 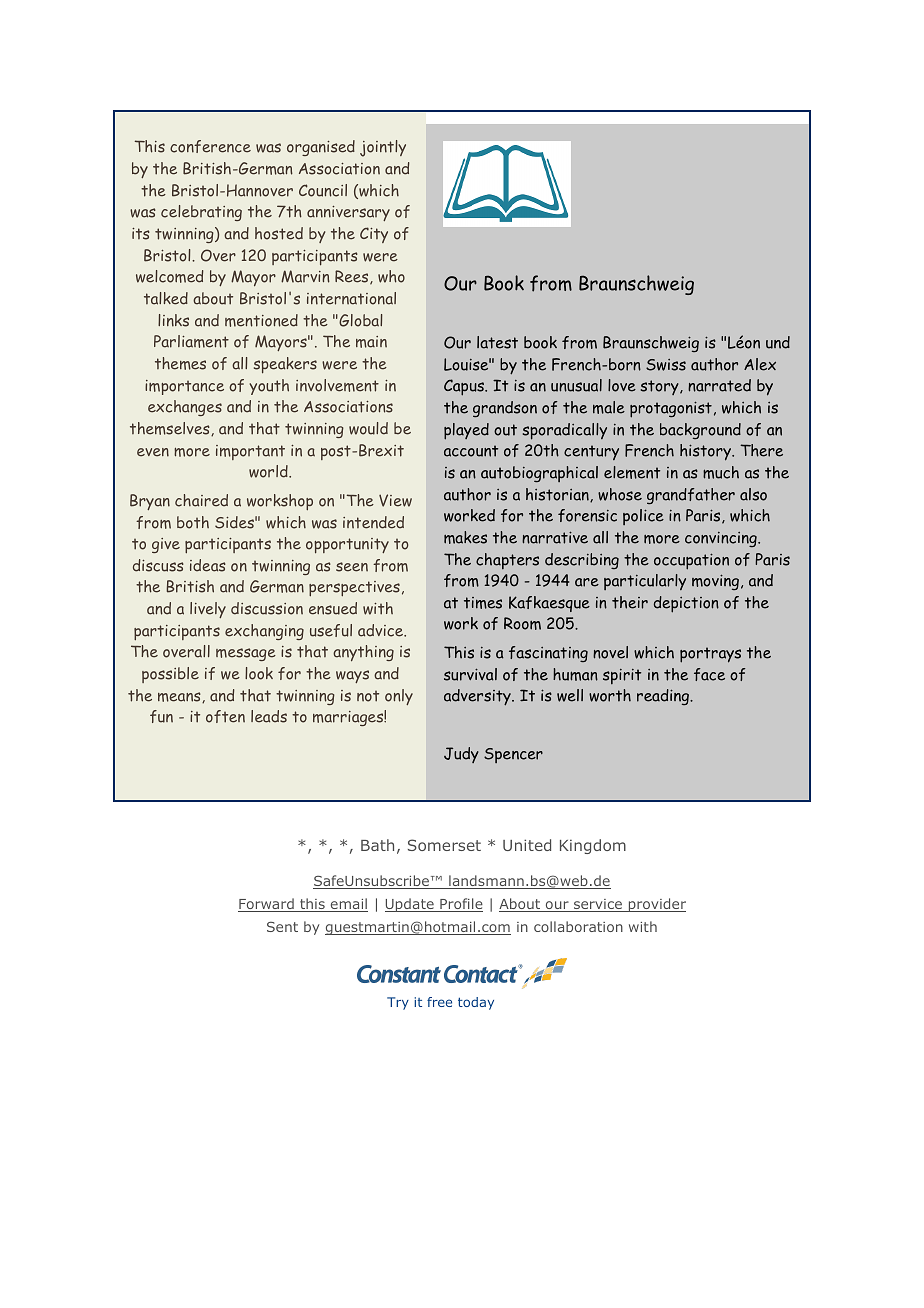 What do you see at coordinates (383, 148) in the screenshot?
I see `jointly` at bounding box center [383, 148].
